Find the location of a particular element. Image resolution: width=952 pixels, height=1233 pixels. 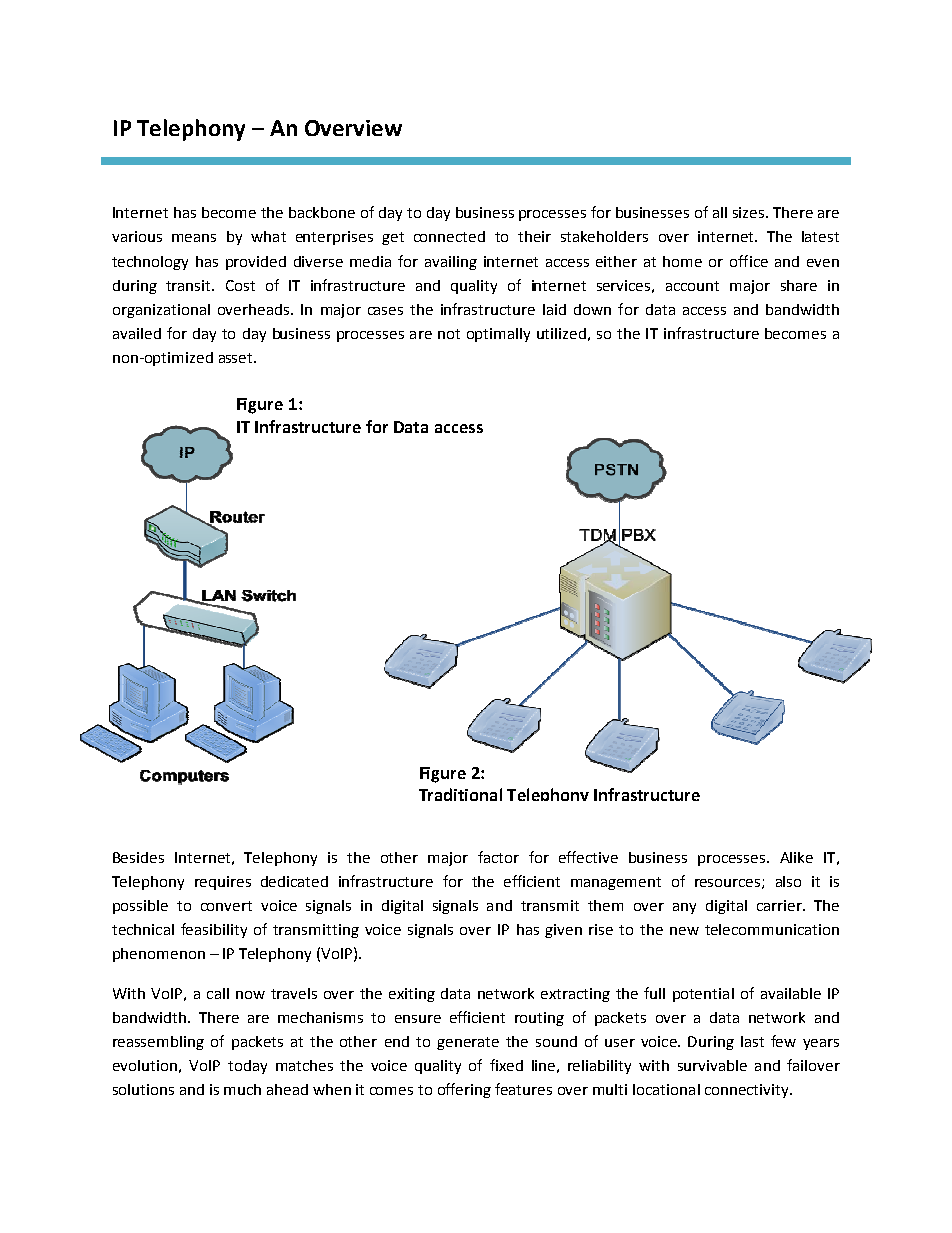

office is located at coordinates (749, 261).
